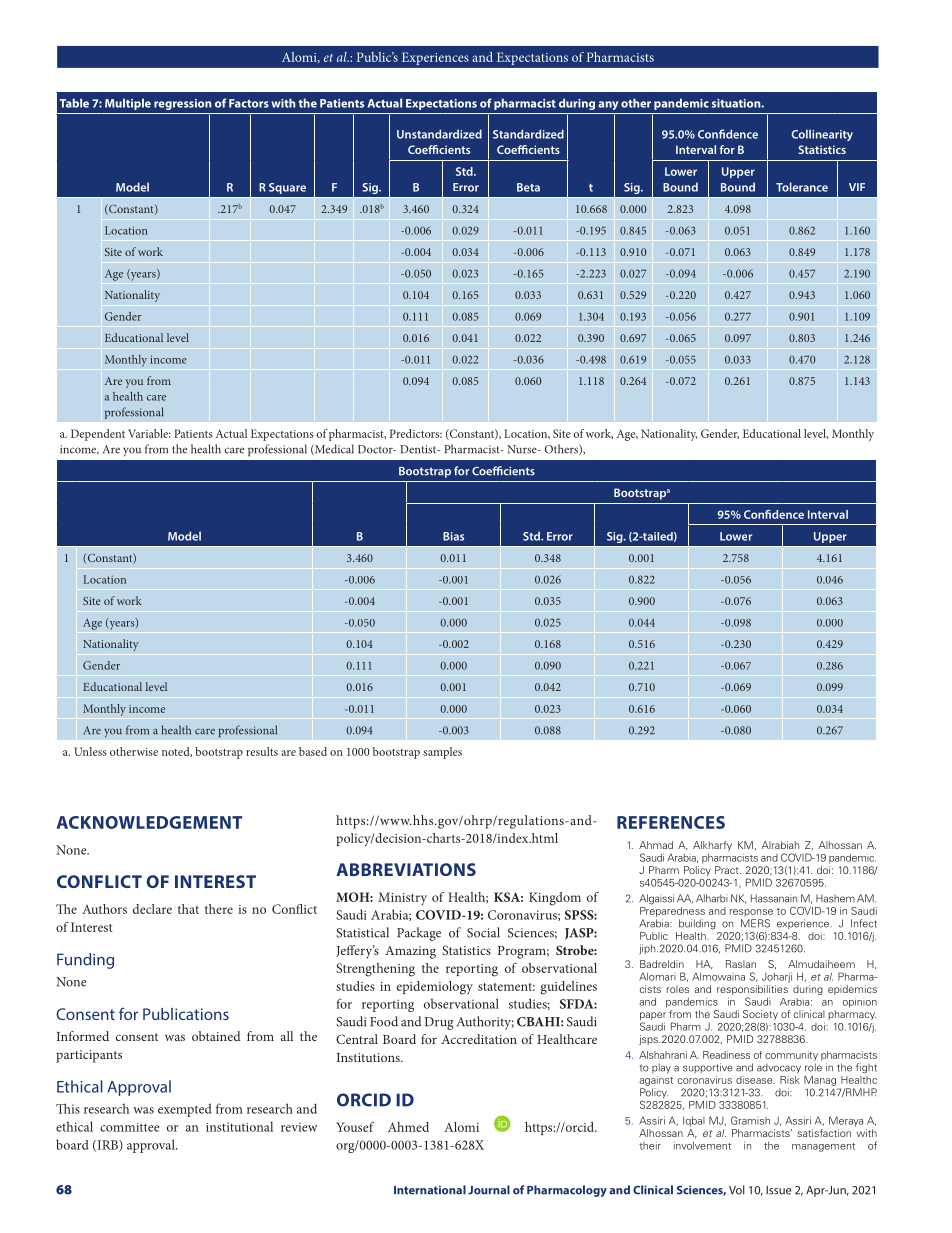 Image resolution: width=952 pixels, height=1233 pixels. I want to click on committee, so click(129, 1127).
